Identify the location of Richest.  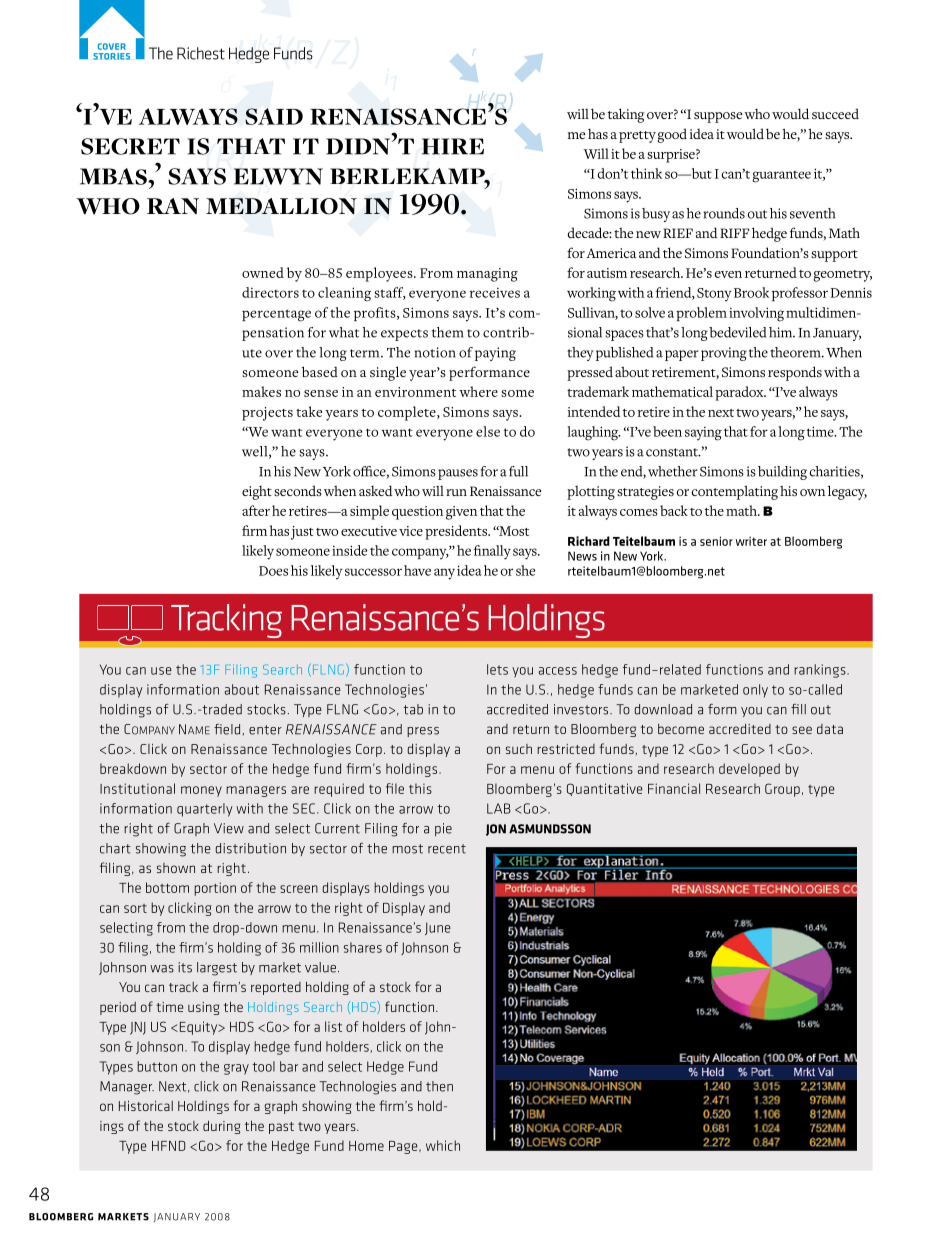
(201, 53).
